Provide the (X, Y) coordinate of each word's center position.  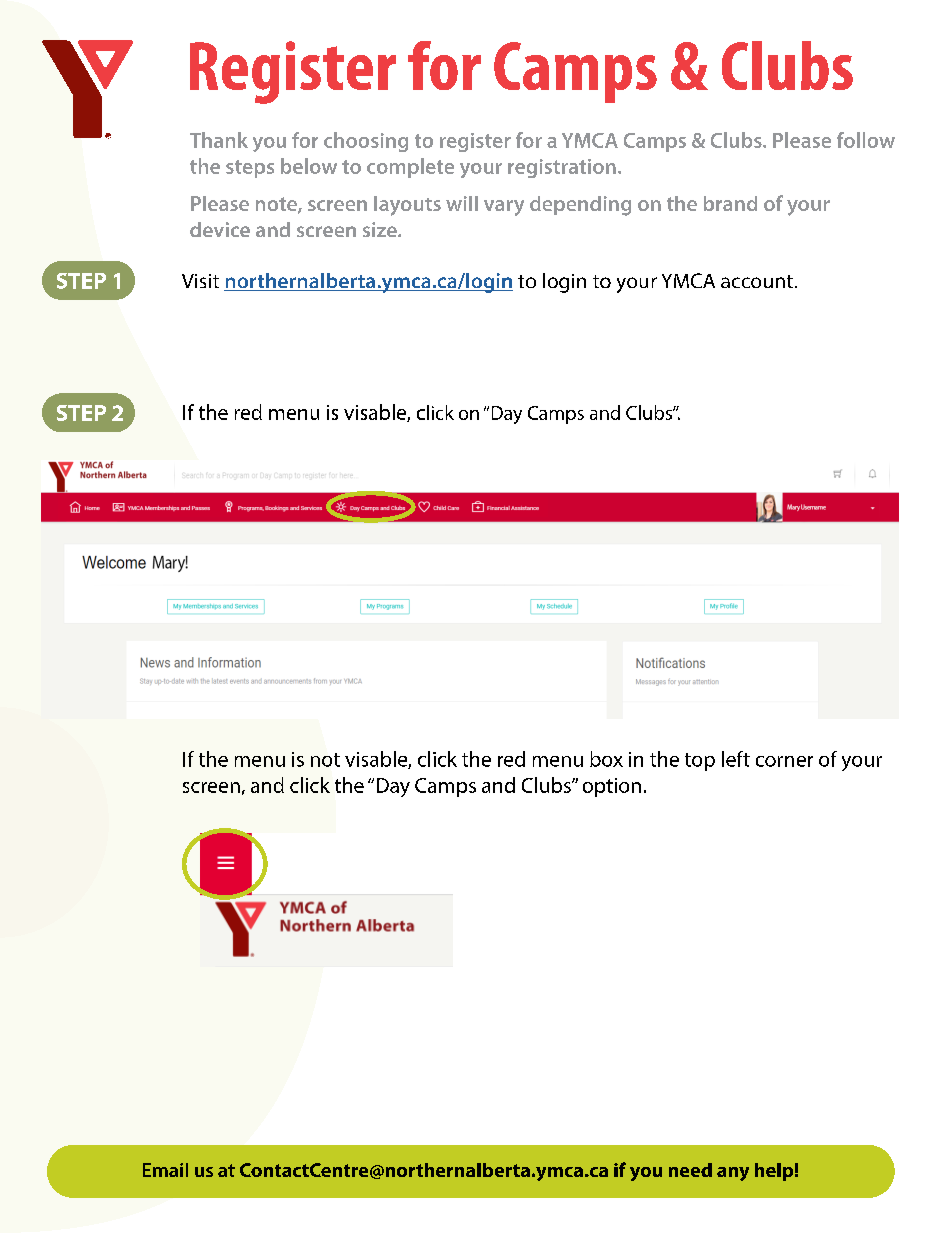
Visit (200, 281)
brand (730, 203)
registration (562, 168)
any (733, 1174)
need (690, 1170)
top (700, 762)
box (606, 759)
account (757, 281)
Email (165, 1170)
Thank (219, 140)
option (612, 787)
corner (784, 761)
